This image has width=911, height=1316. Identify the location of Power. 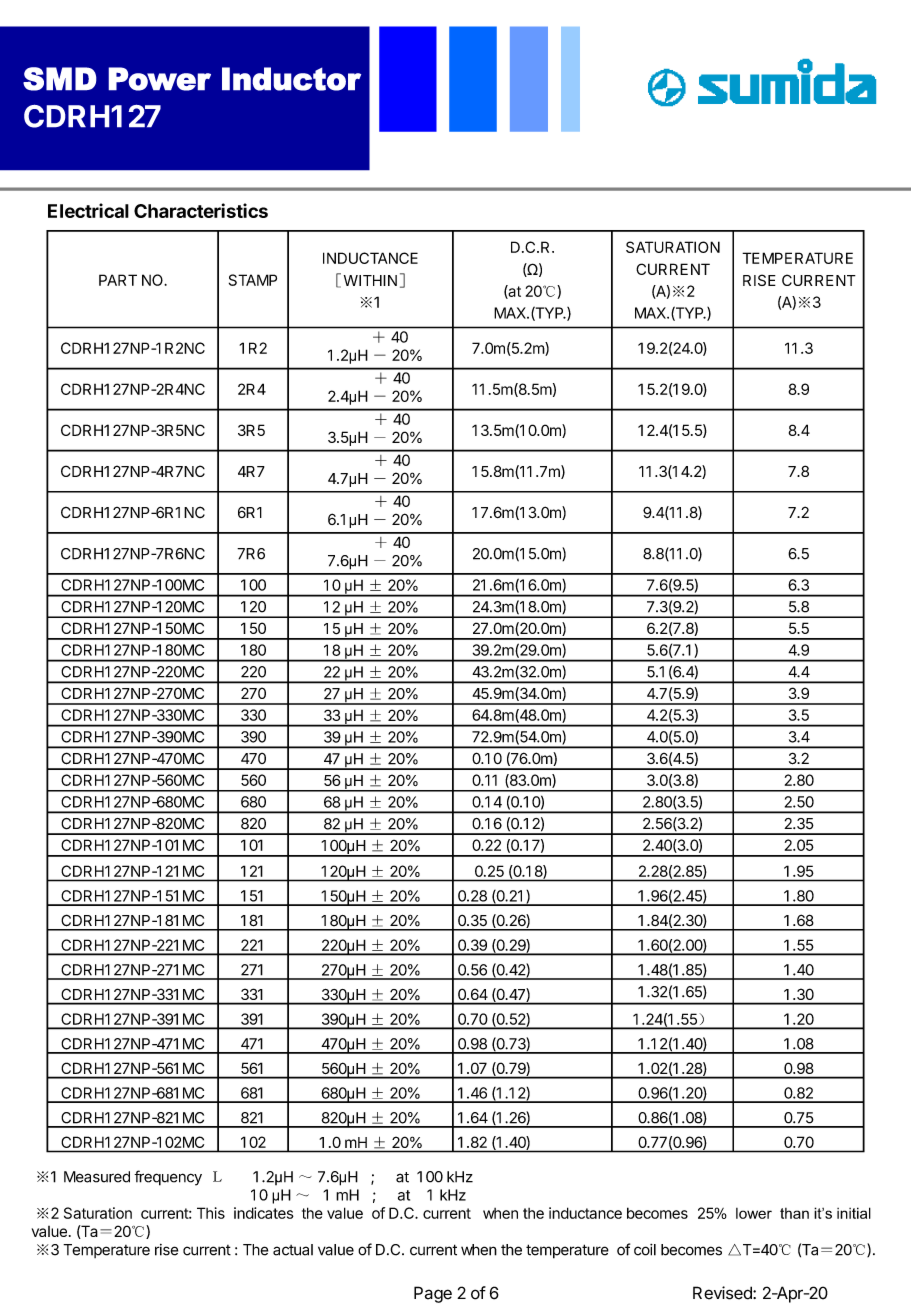
(159, 79).
